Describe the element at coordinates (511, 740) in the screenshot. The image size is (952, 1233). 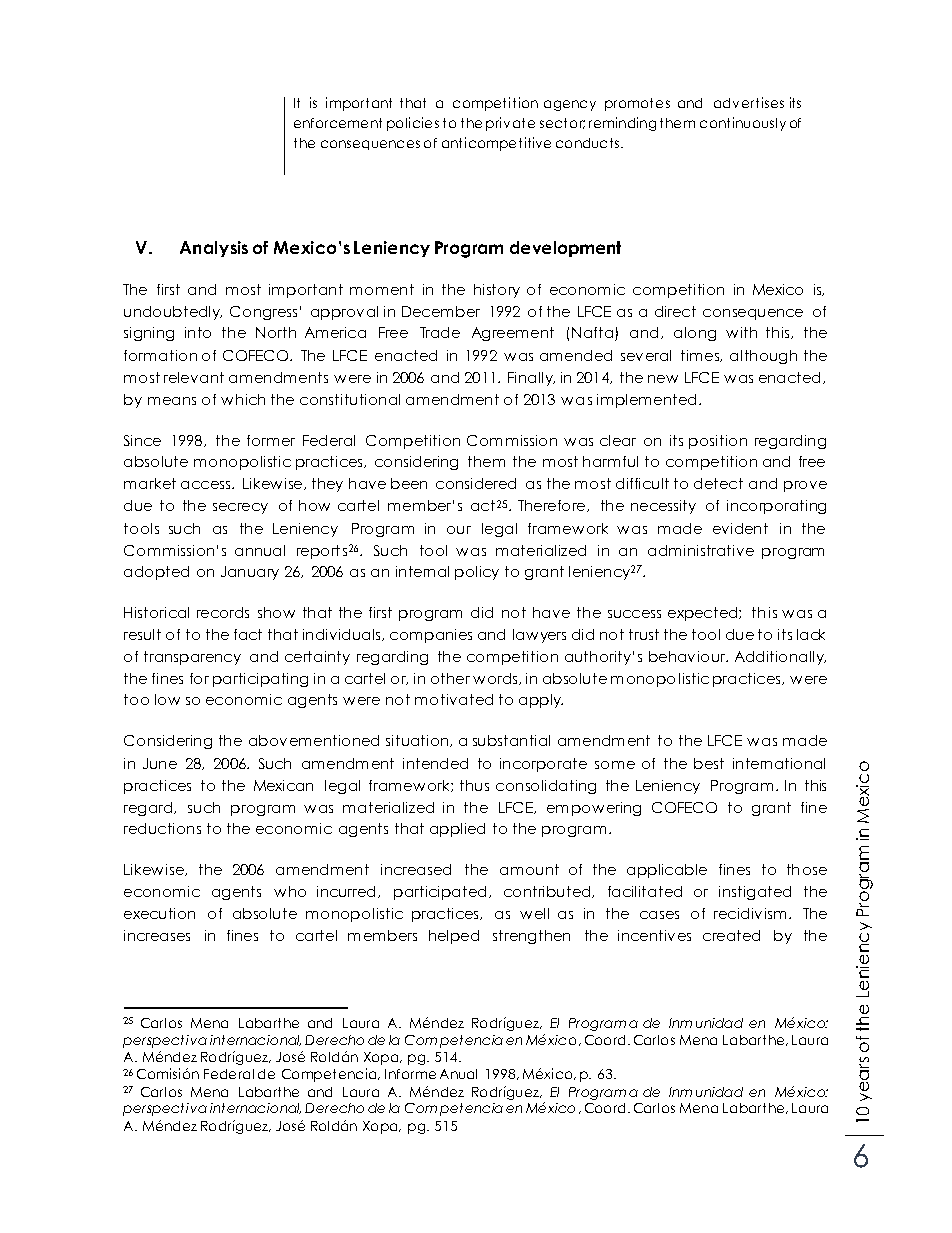
I see `substantial` at that location.
